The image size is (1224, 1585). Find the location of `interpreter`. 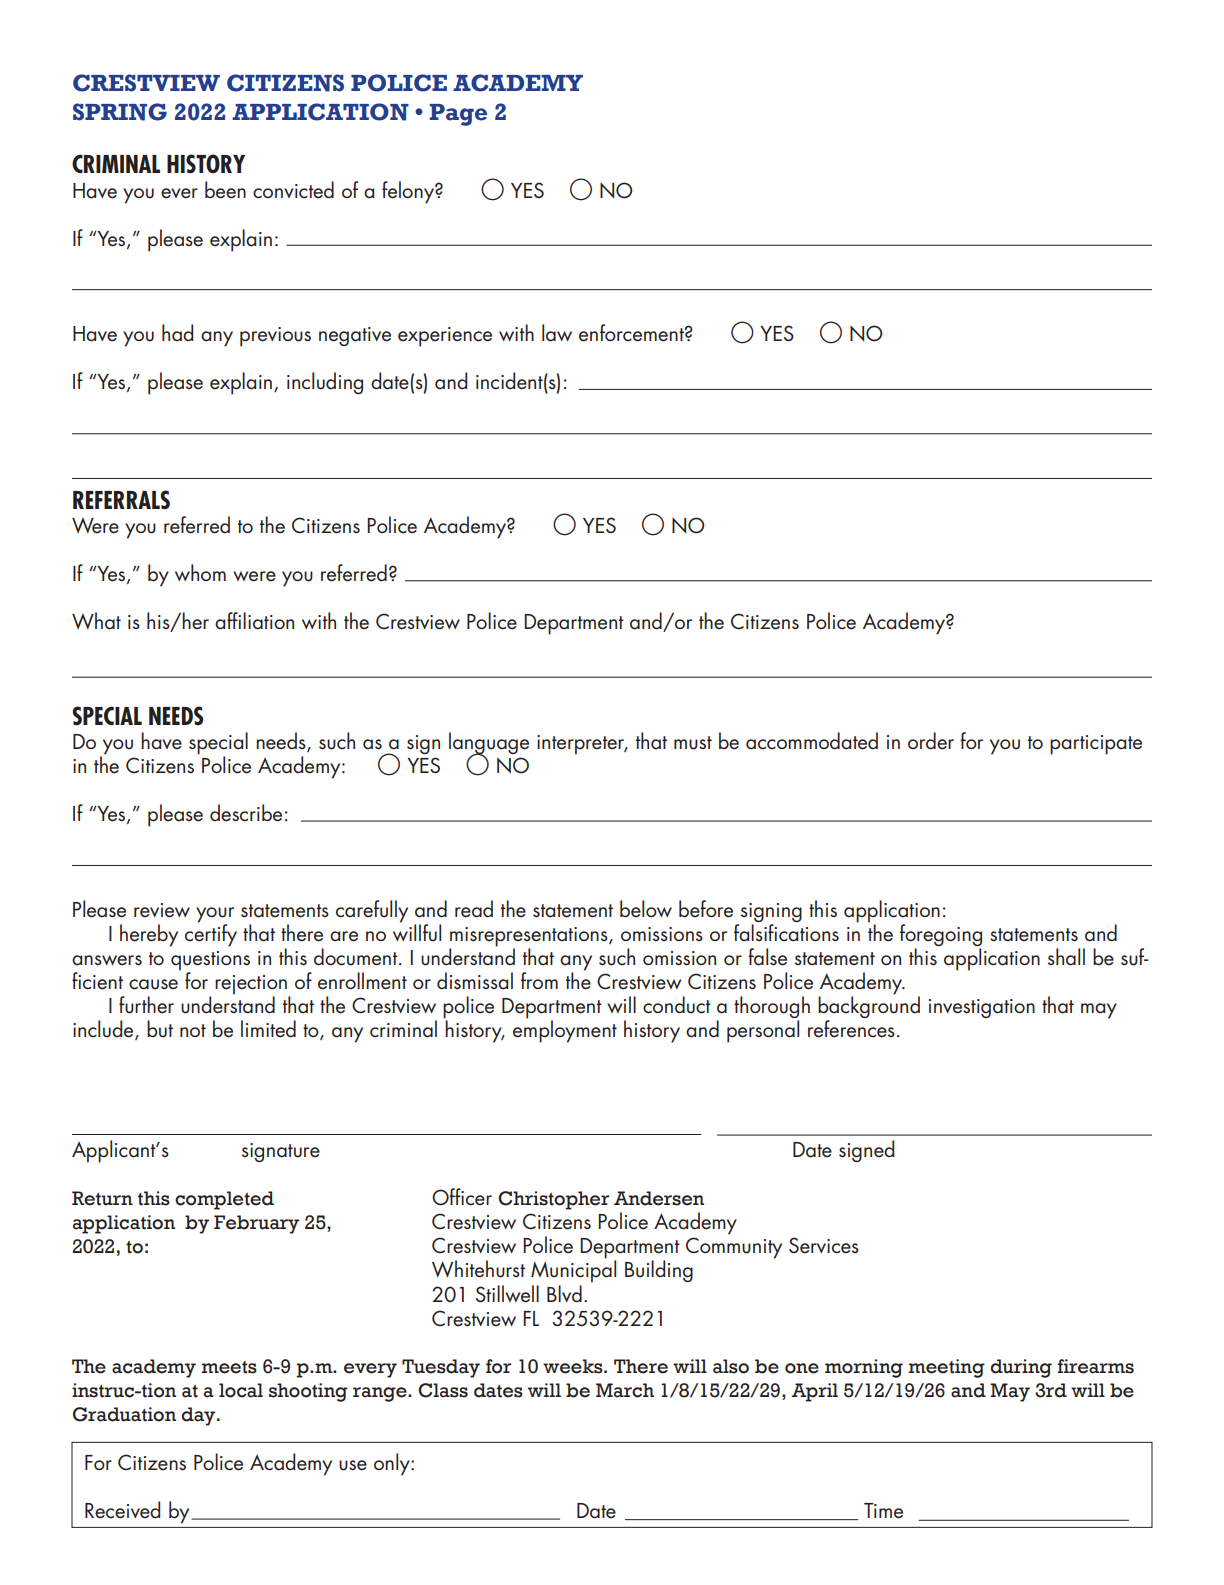

interpreter is located at coordinates (582, 745).
